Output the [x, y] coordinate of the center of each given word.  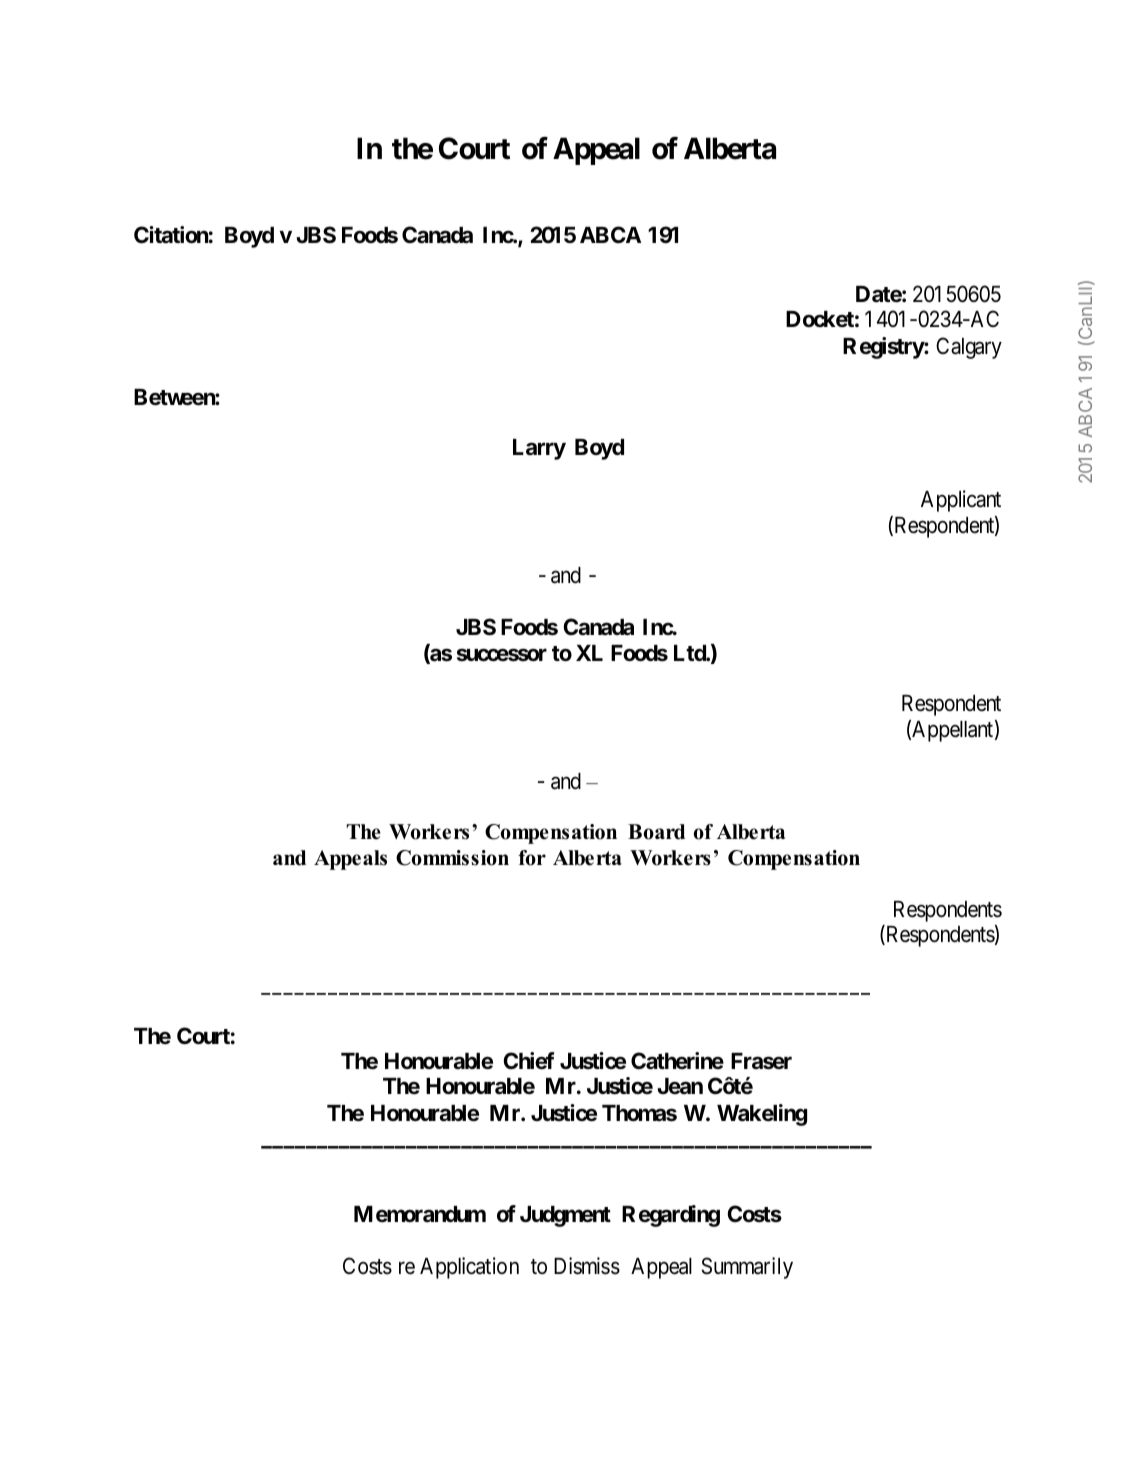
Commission [452, 858]
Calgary [969, 348]
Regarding [671, 1216]
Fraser [761, 1061]
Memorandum [420, 1214]
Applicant [961, 501]
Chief [529, 1061]
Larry [539, 449]
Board [656, 832]
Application [469, 1268]
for [532, 858]
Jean [680, 1086]
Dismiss [587, 1266]
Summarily [747, 1268]
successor [502, 655]
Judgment [565, 1216]
